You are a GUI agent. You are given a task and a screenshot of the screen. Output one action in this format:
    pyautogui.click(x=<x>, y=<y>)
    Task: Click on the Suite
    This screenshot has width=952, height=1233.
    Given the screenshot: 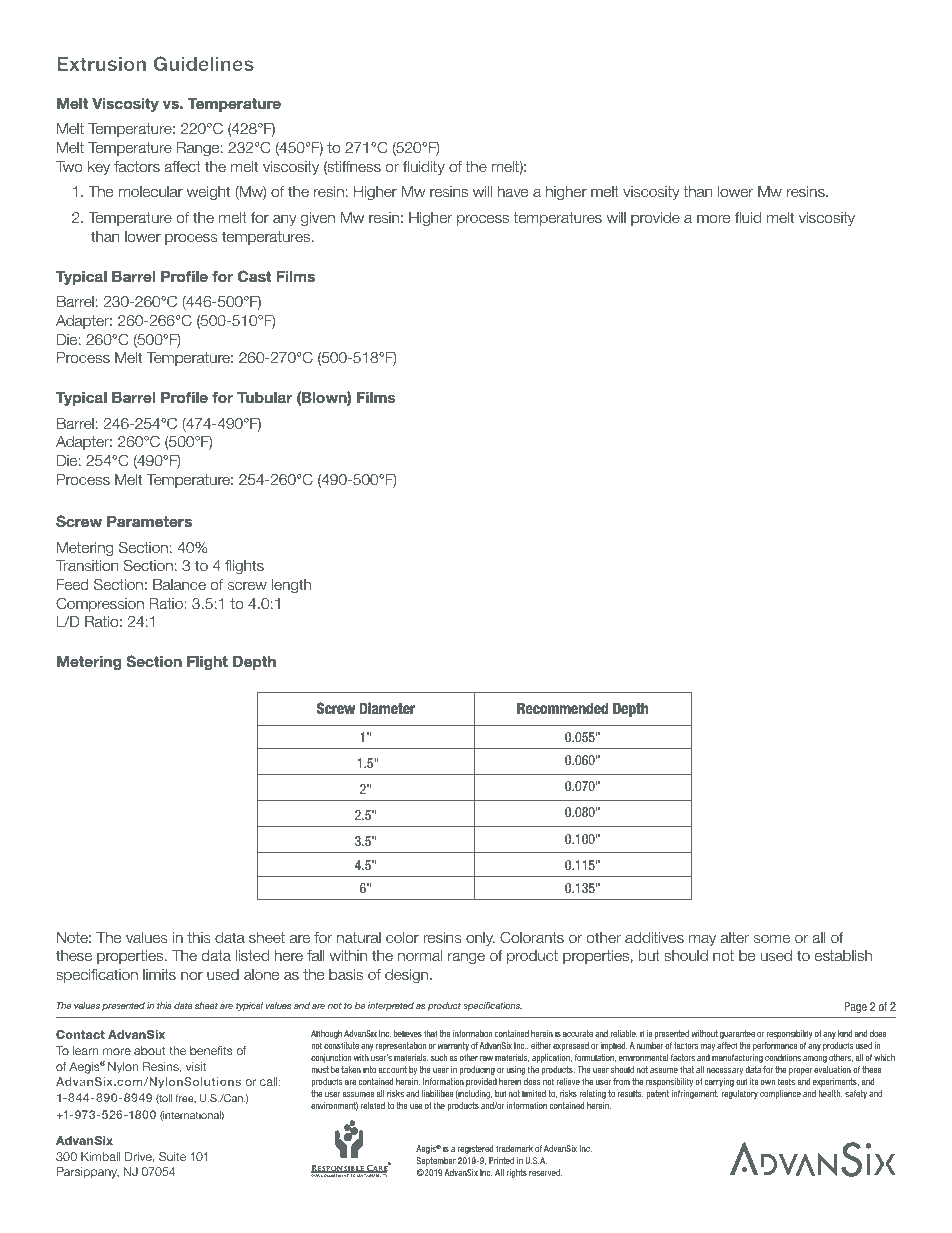 What is the action you would take?
    pyautogui.click(x=172, y=1156)
